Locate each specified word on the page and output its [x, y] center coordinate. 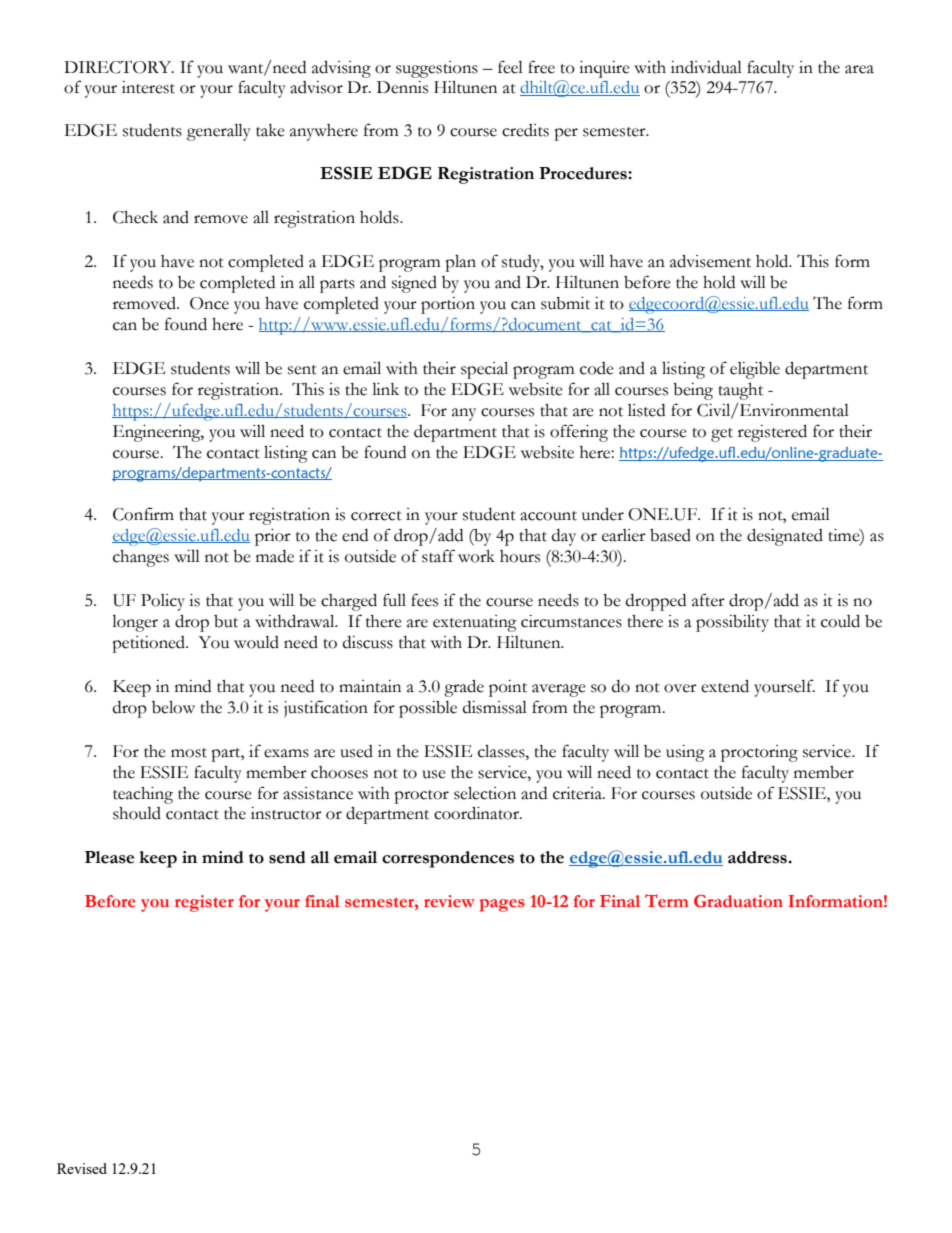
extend [725, 686]
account [548, 516]
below [173, 707]
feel [510, 67]
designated [785, 537]
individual [706, 67]
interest [148, 87]
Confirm [143, 514]
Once [209, 303]
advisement [710, 261]
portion [448, 305]
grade [464, 688]
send [287, 857]
